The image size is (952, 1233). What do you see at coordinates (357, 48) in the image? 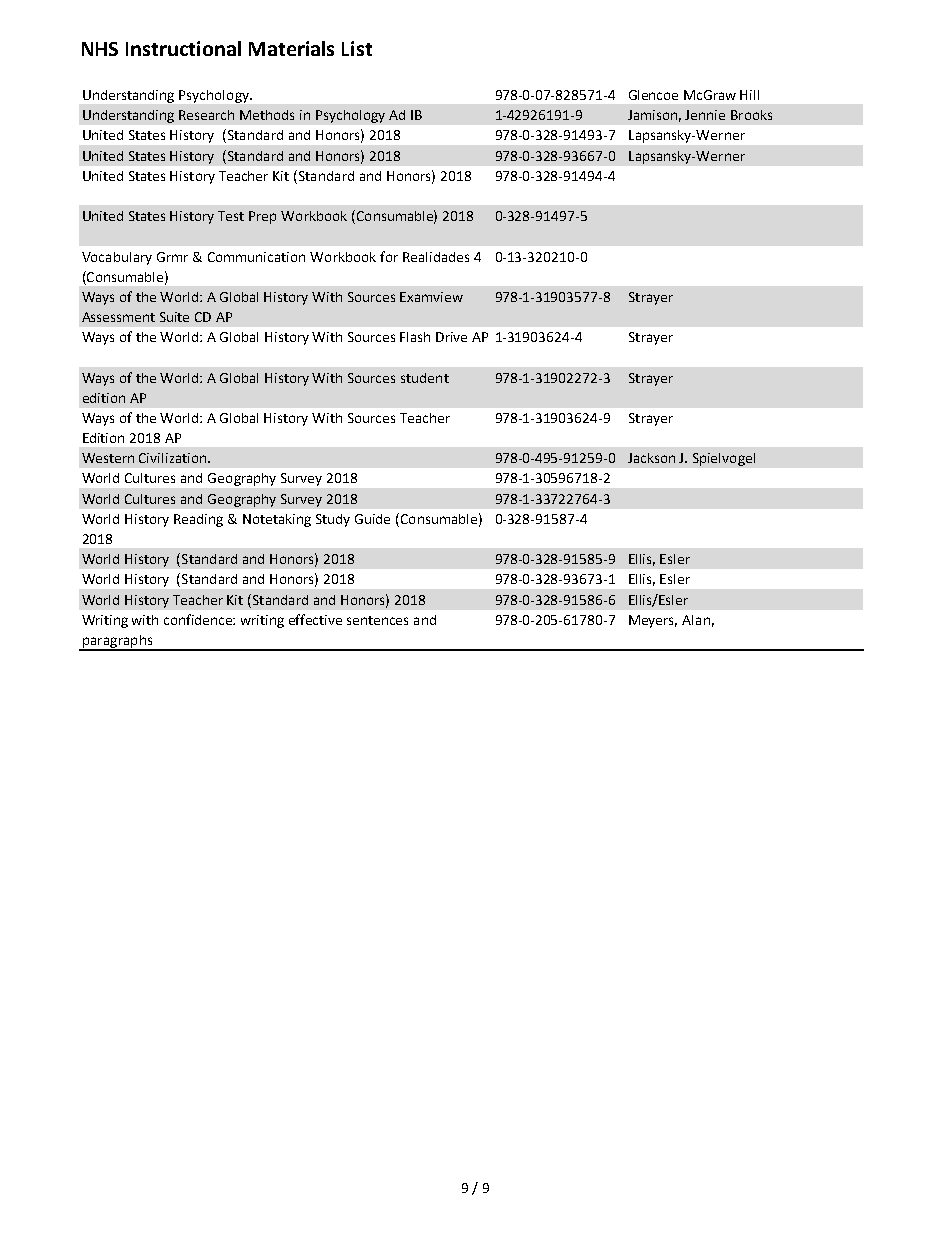
I see `List` at bounding box center [357, 48].
